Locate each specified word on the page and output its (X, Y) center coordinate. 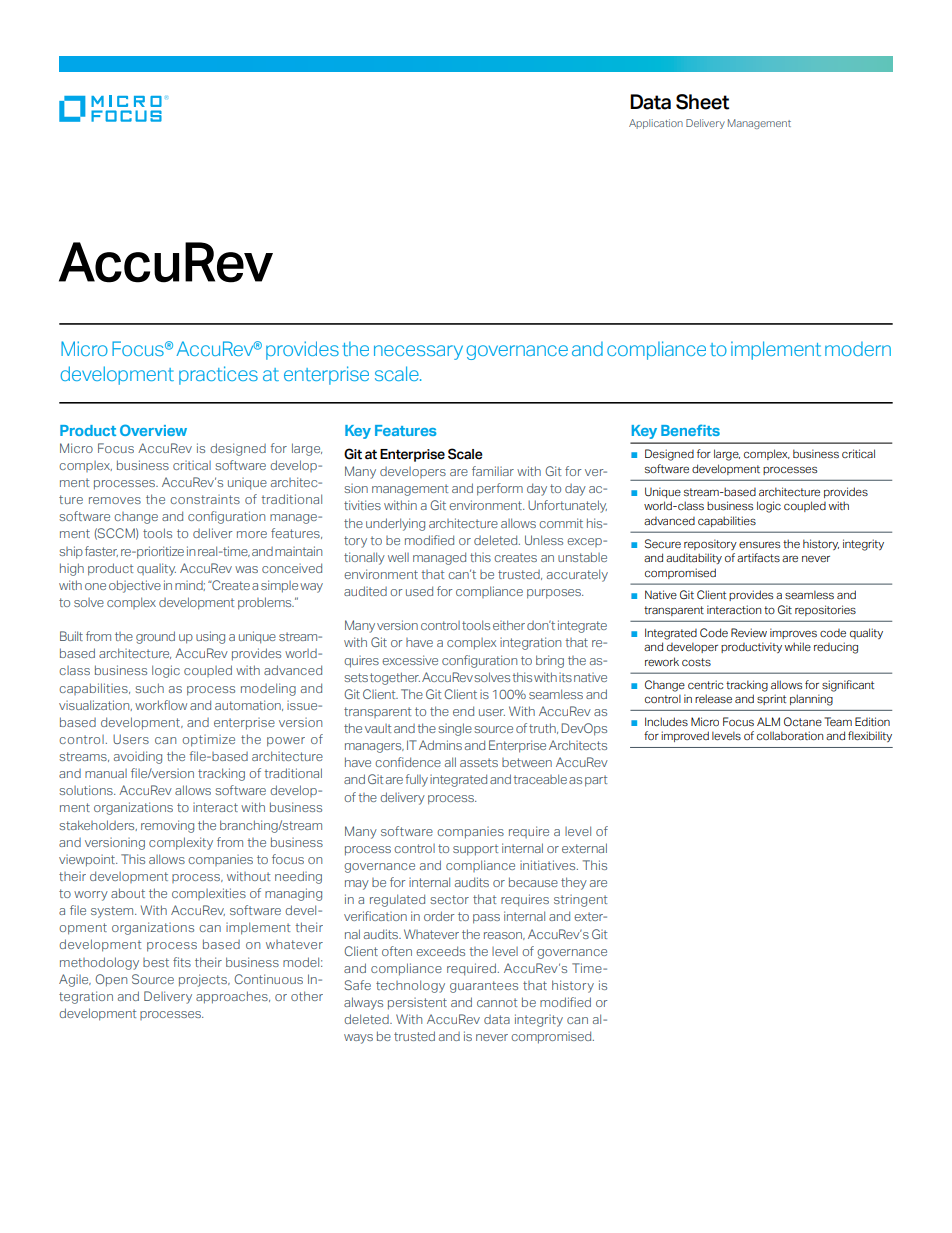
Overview (153, 430)
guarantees (484, 987)
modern (858, 349)
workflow (161, 705)
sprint (771, 699)
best (156, 962)
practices (218, 375)
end (463, 711)
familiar (493, 471)
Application (656, 124)
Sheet (702, 102)
